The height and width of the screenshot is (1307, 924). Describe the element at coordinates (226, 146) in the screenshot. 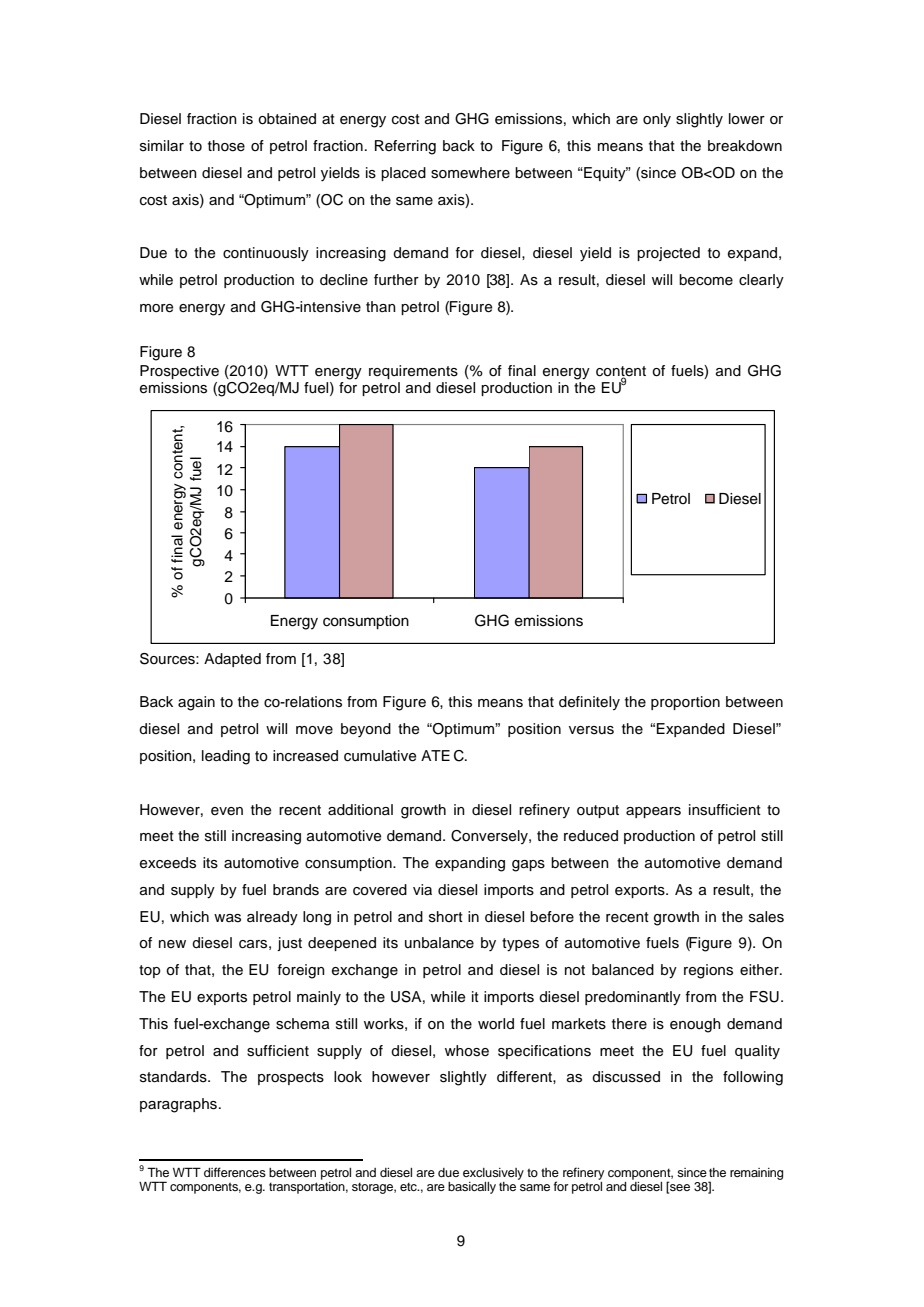

I see `those` at that location.
